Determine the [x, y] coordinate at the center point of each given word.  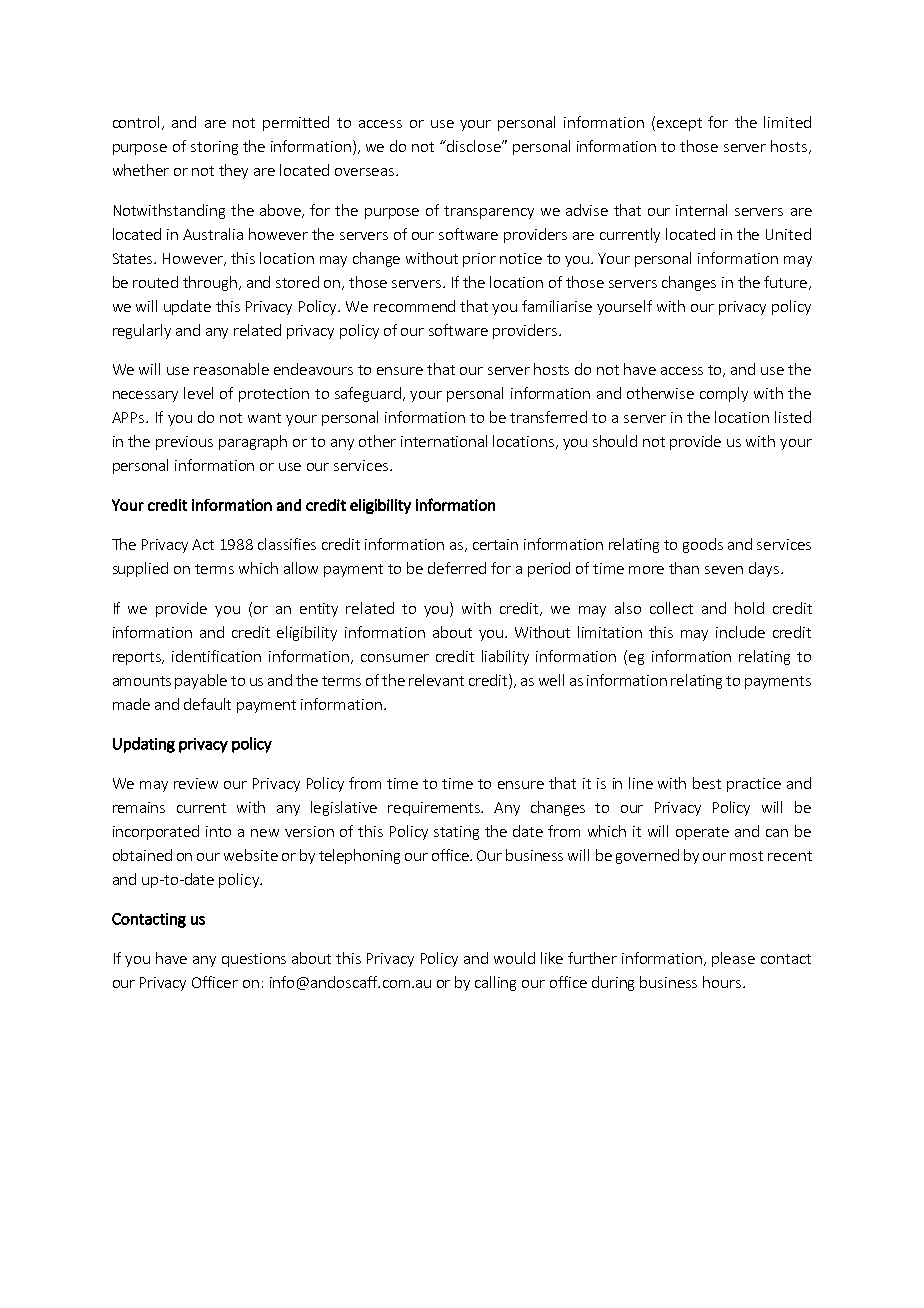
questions [254, 960]
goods [703, 545]
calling [495, 983]
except [679, 124]
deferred [457, 568]
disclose [475, 146]
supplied [140, 569]
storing [214, 148]
